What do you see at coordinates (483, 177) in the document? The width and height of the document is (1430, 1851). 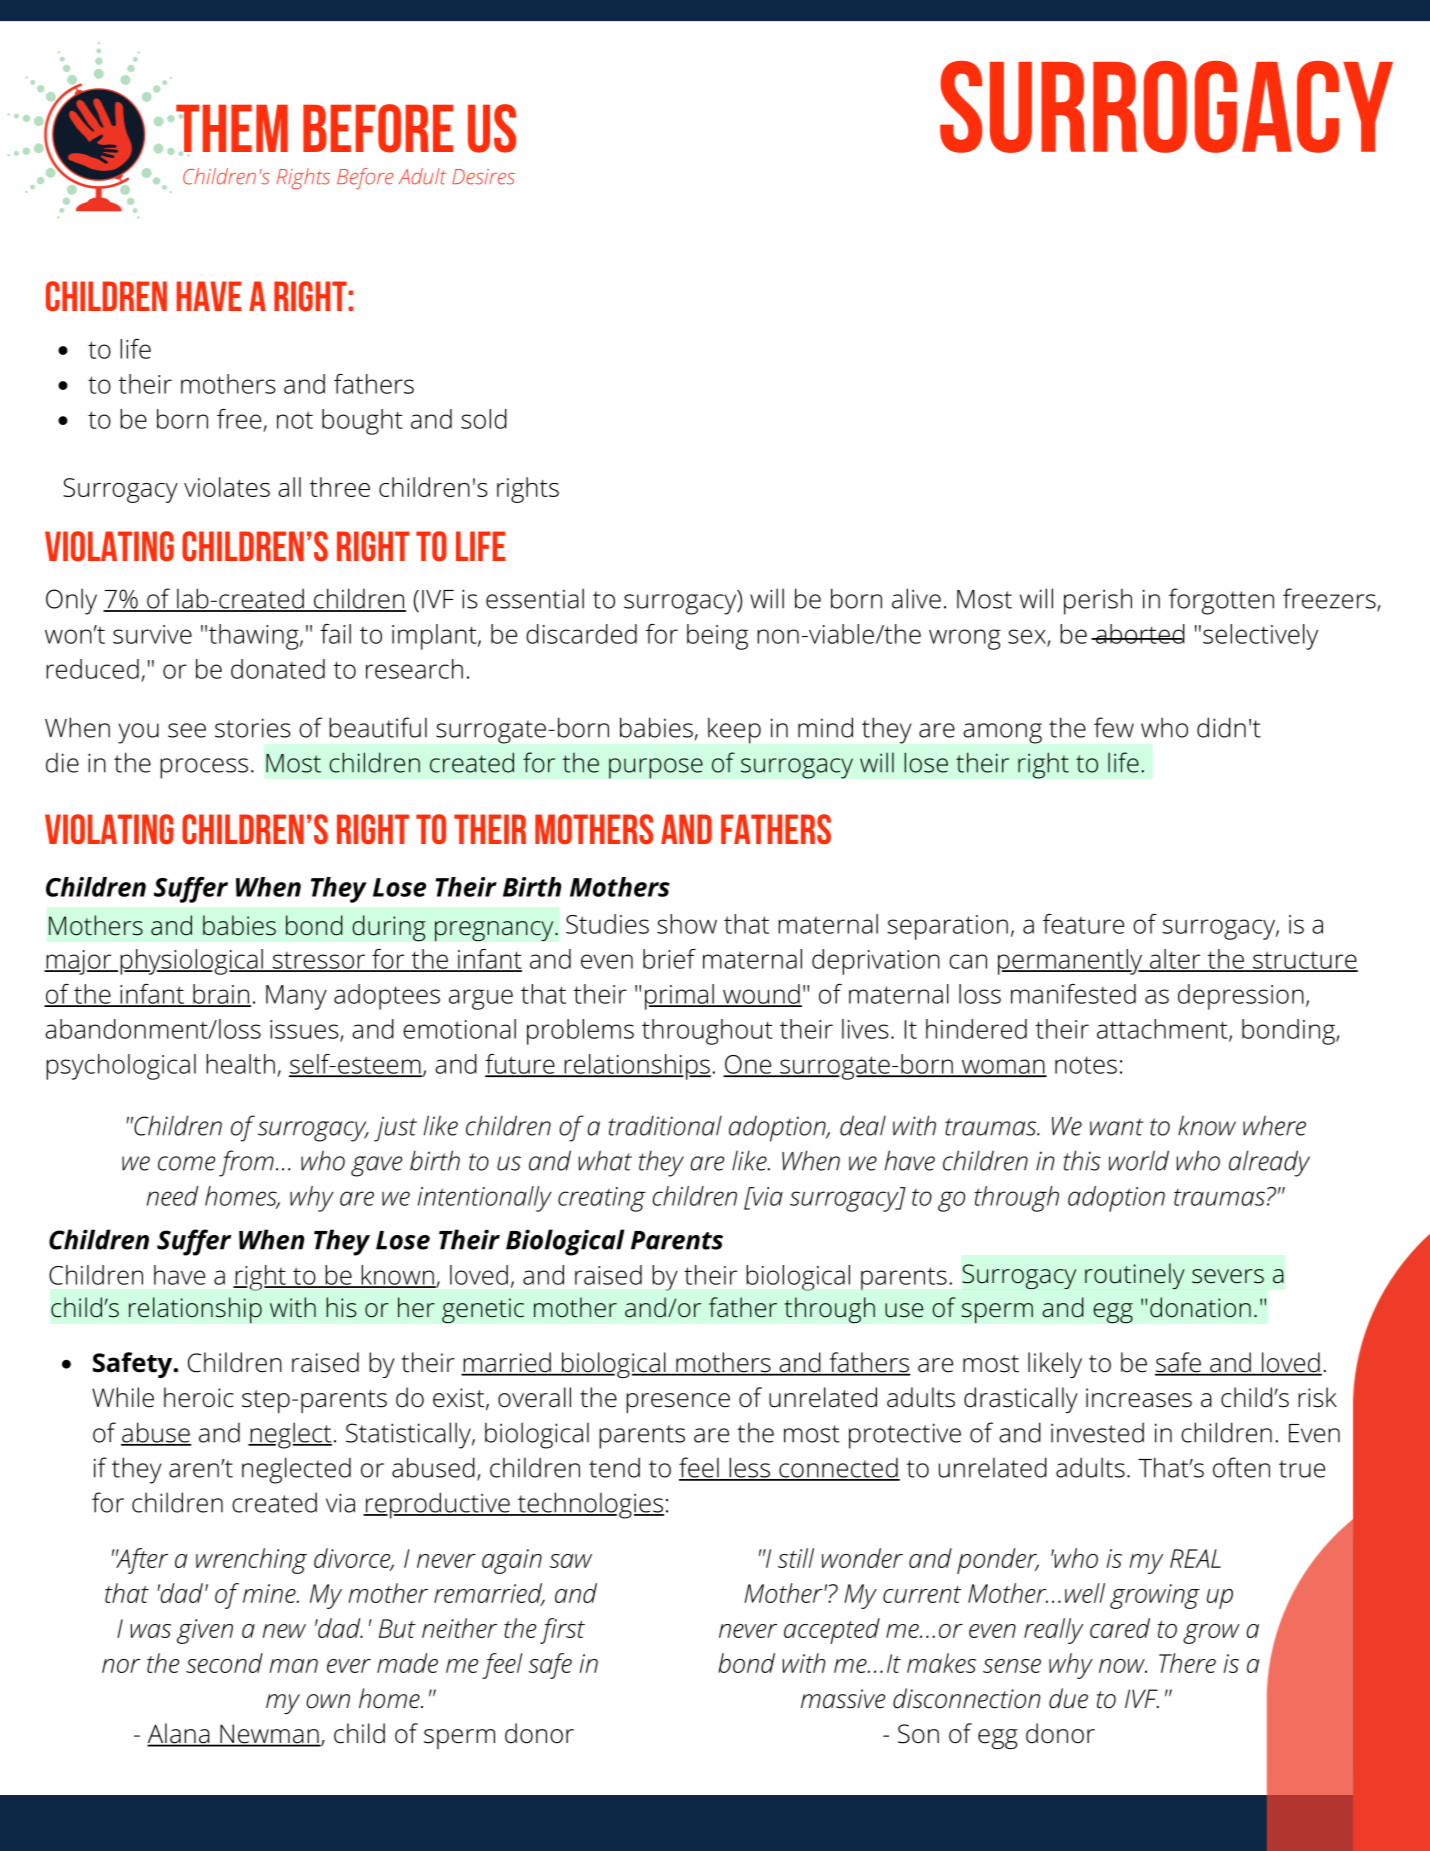 I see `Desires` at bounding box center [483, 177].
